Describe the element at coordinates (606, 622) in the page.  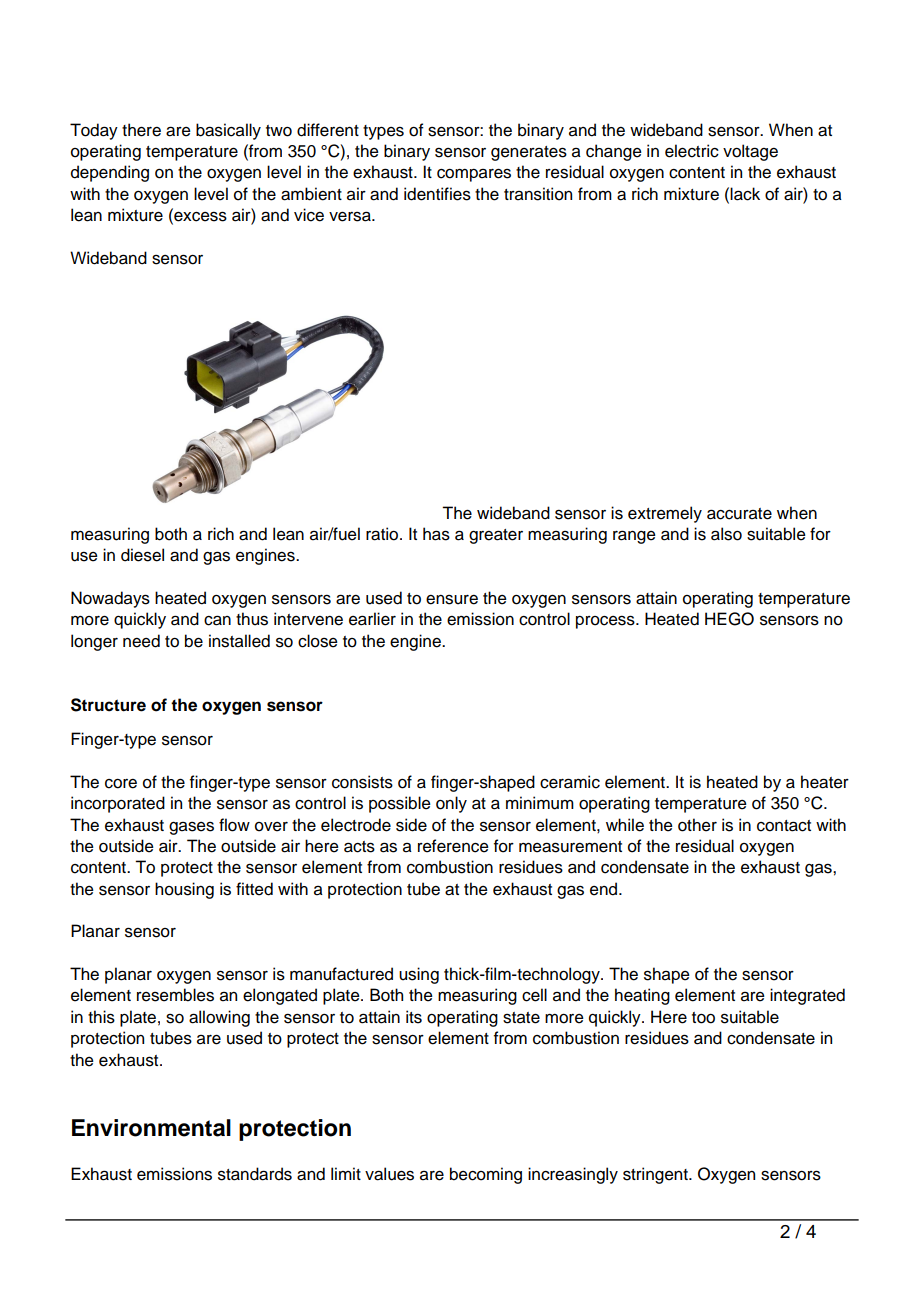
I see `process` at that location.
